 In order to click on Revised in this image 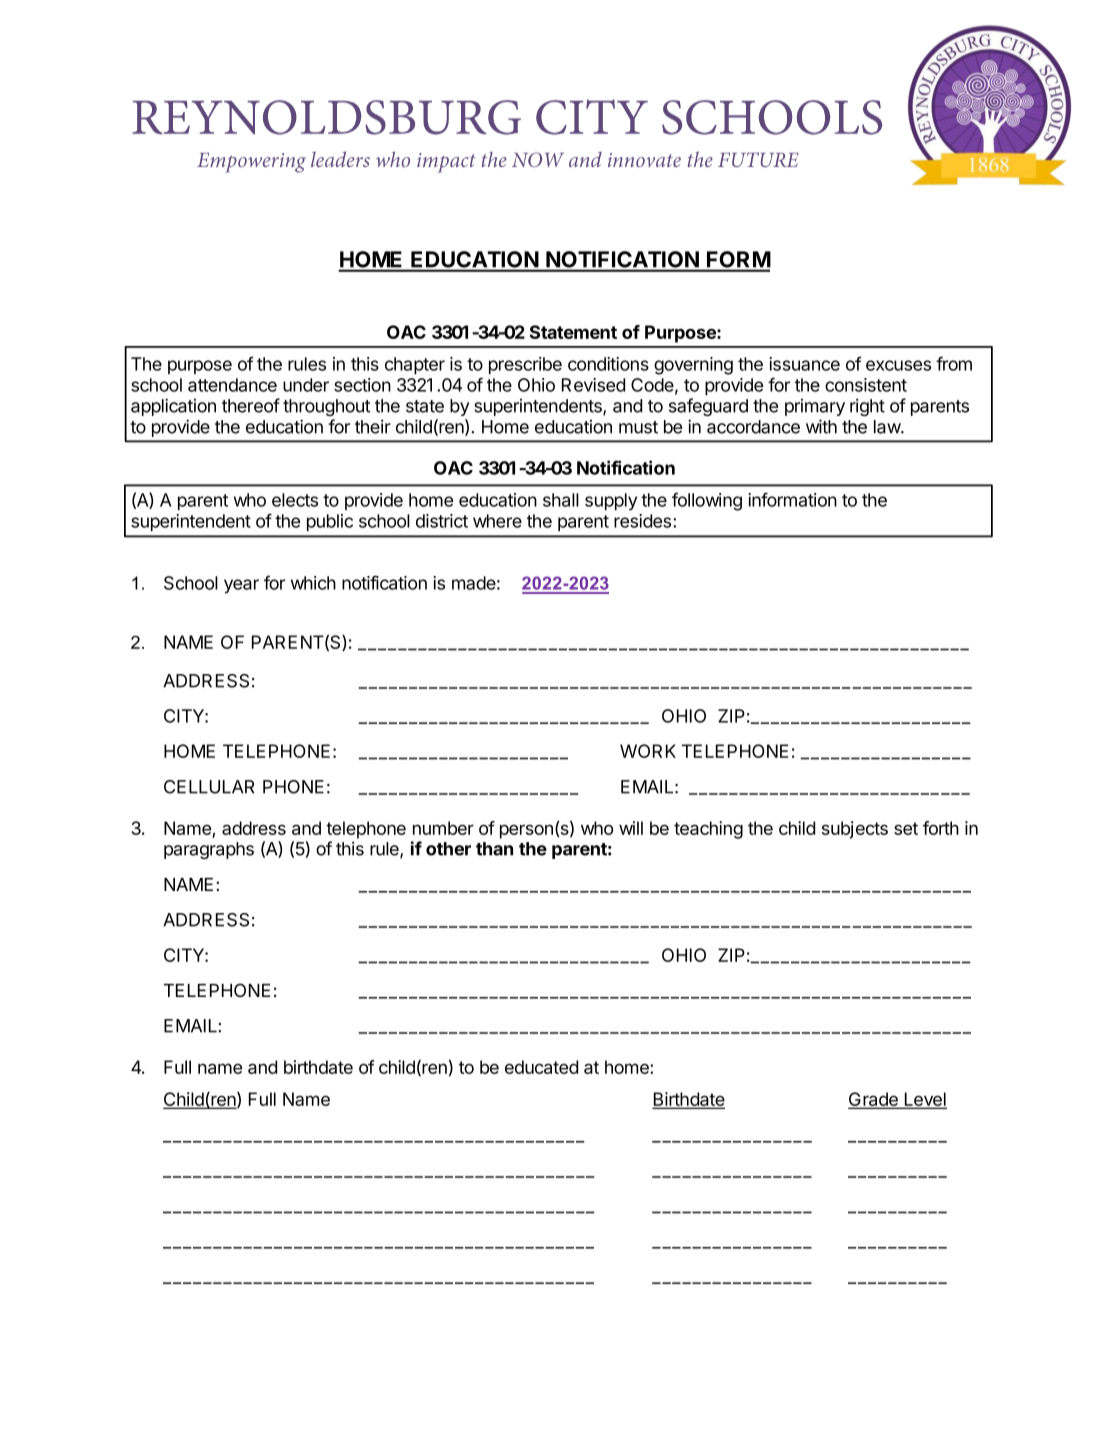, I will do `click(593, 385)`.
